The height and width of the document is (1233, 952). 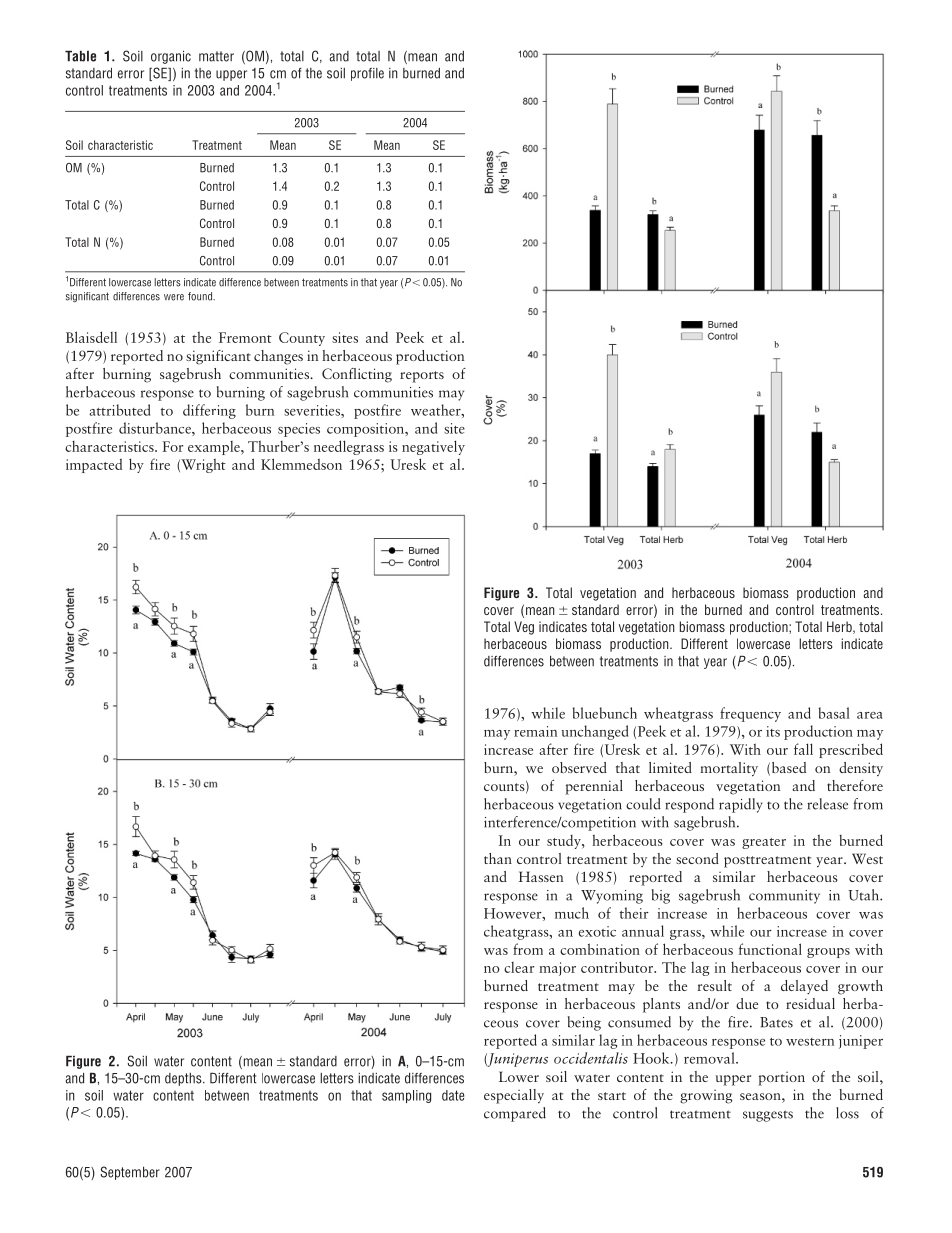 I want to click on species, so click(x=299, y=430).
